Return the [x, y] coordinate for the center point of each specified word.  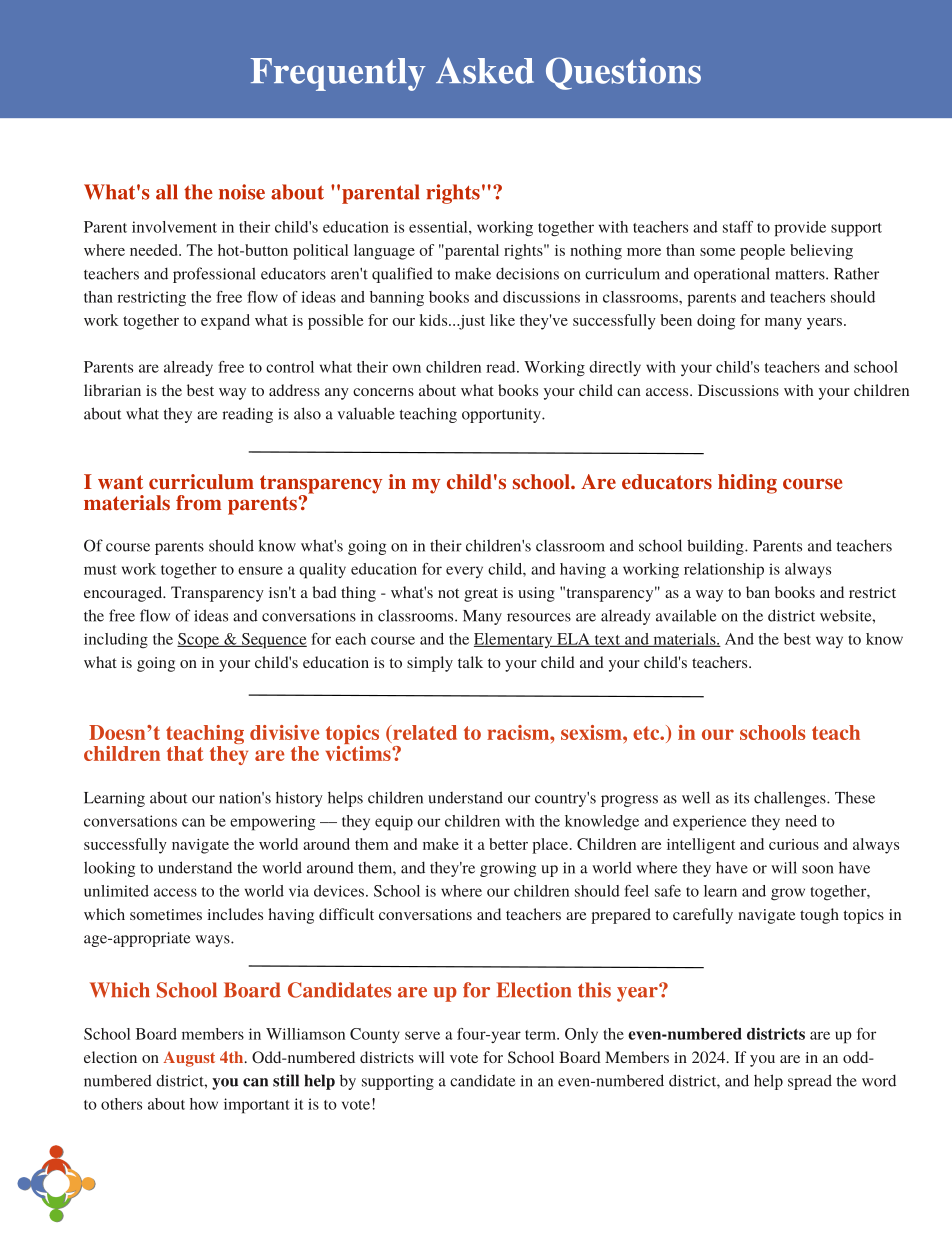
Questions [623, 73]
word [879, 1080]
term [541, 1035]
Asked [485, 70]
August [189, 1059]
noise [242, 192]
